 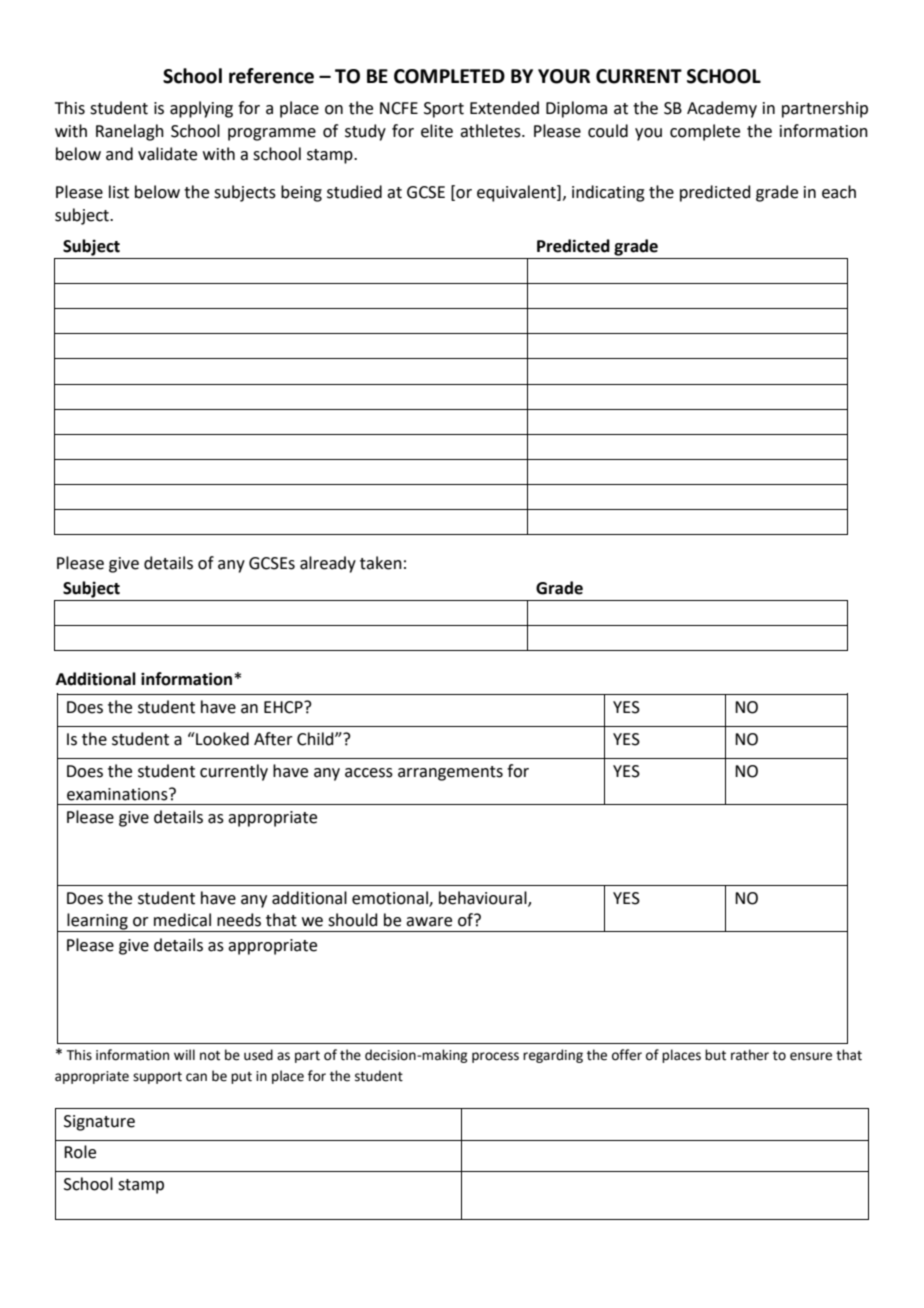 What do you see at coordinates (157, 1078) in the screenshot?
I see `support` at bounding box center [157, 1078].
